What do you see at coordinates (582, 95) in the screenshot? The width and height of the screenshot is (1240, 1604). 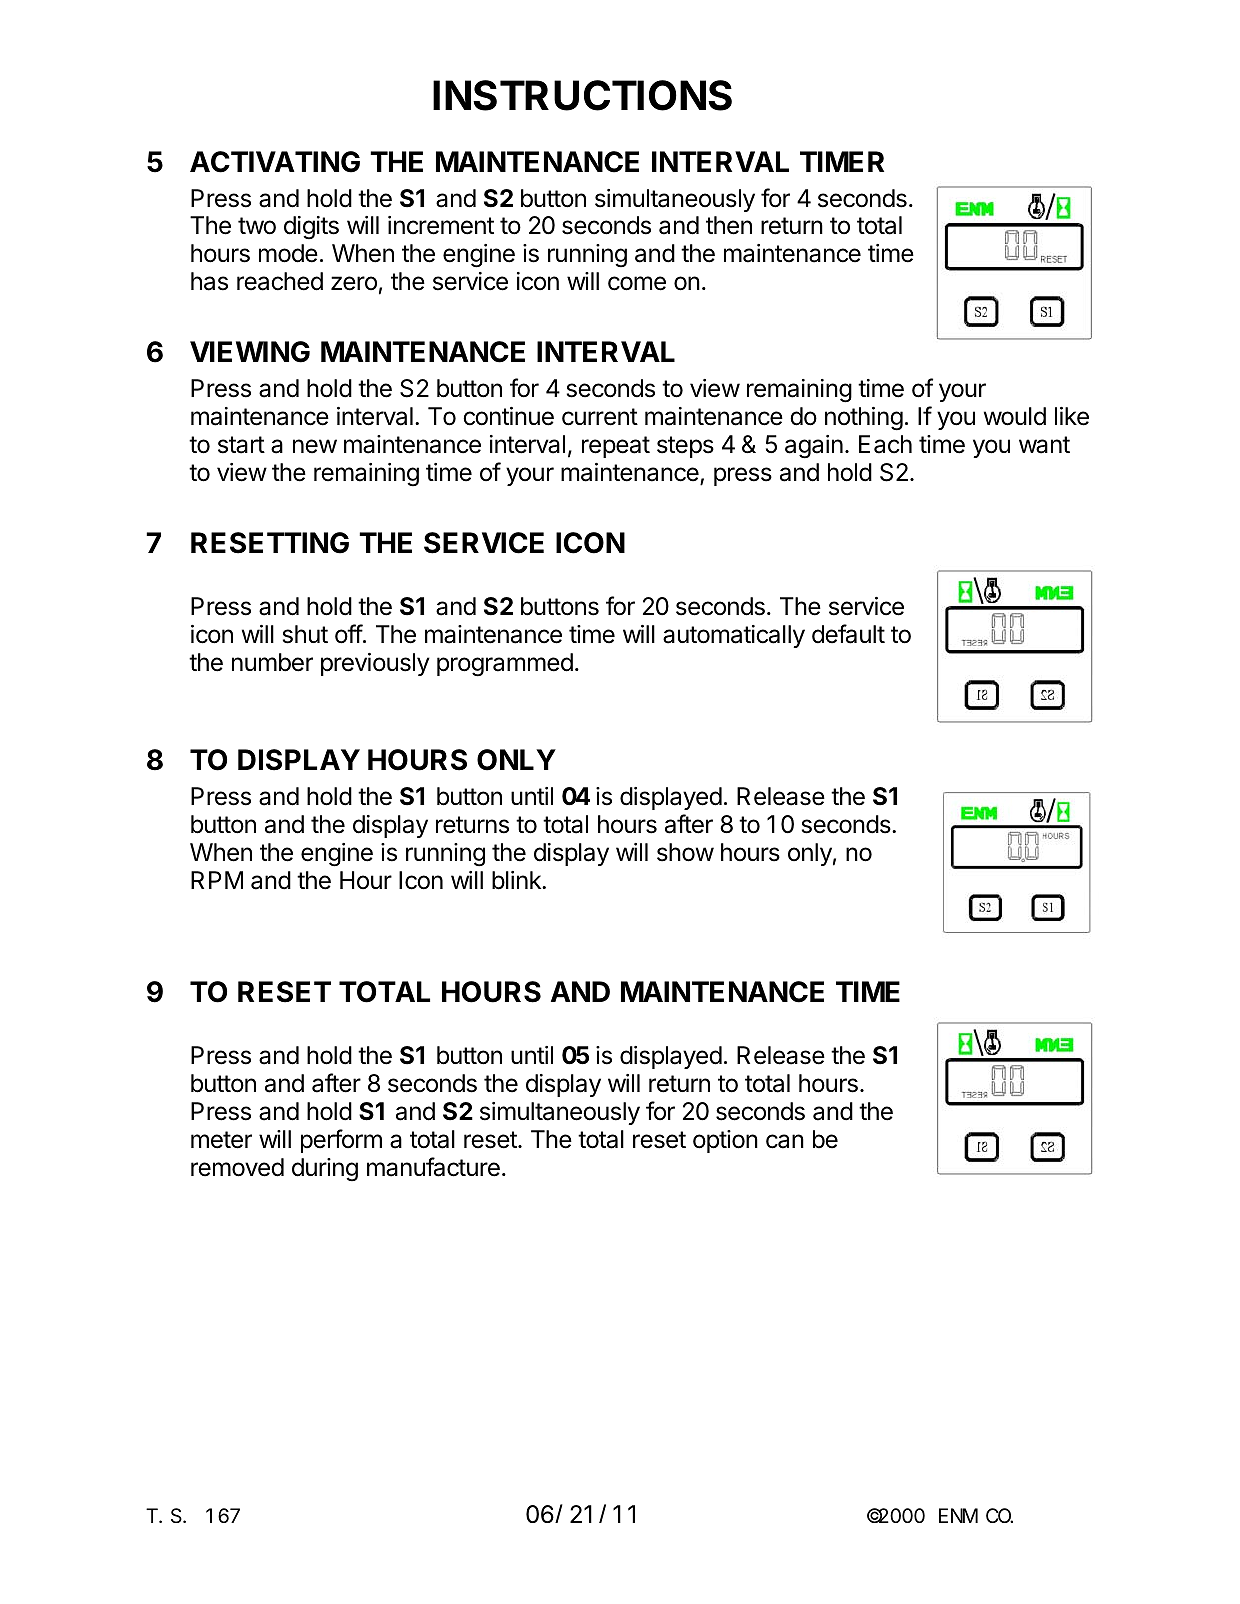 I see `INSTRUCTIONS` at bounding box center [582, 95].
